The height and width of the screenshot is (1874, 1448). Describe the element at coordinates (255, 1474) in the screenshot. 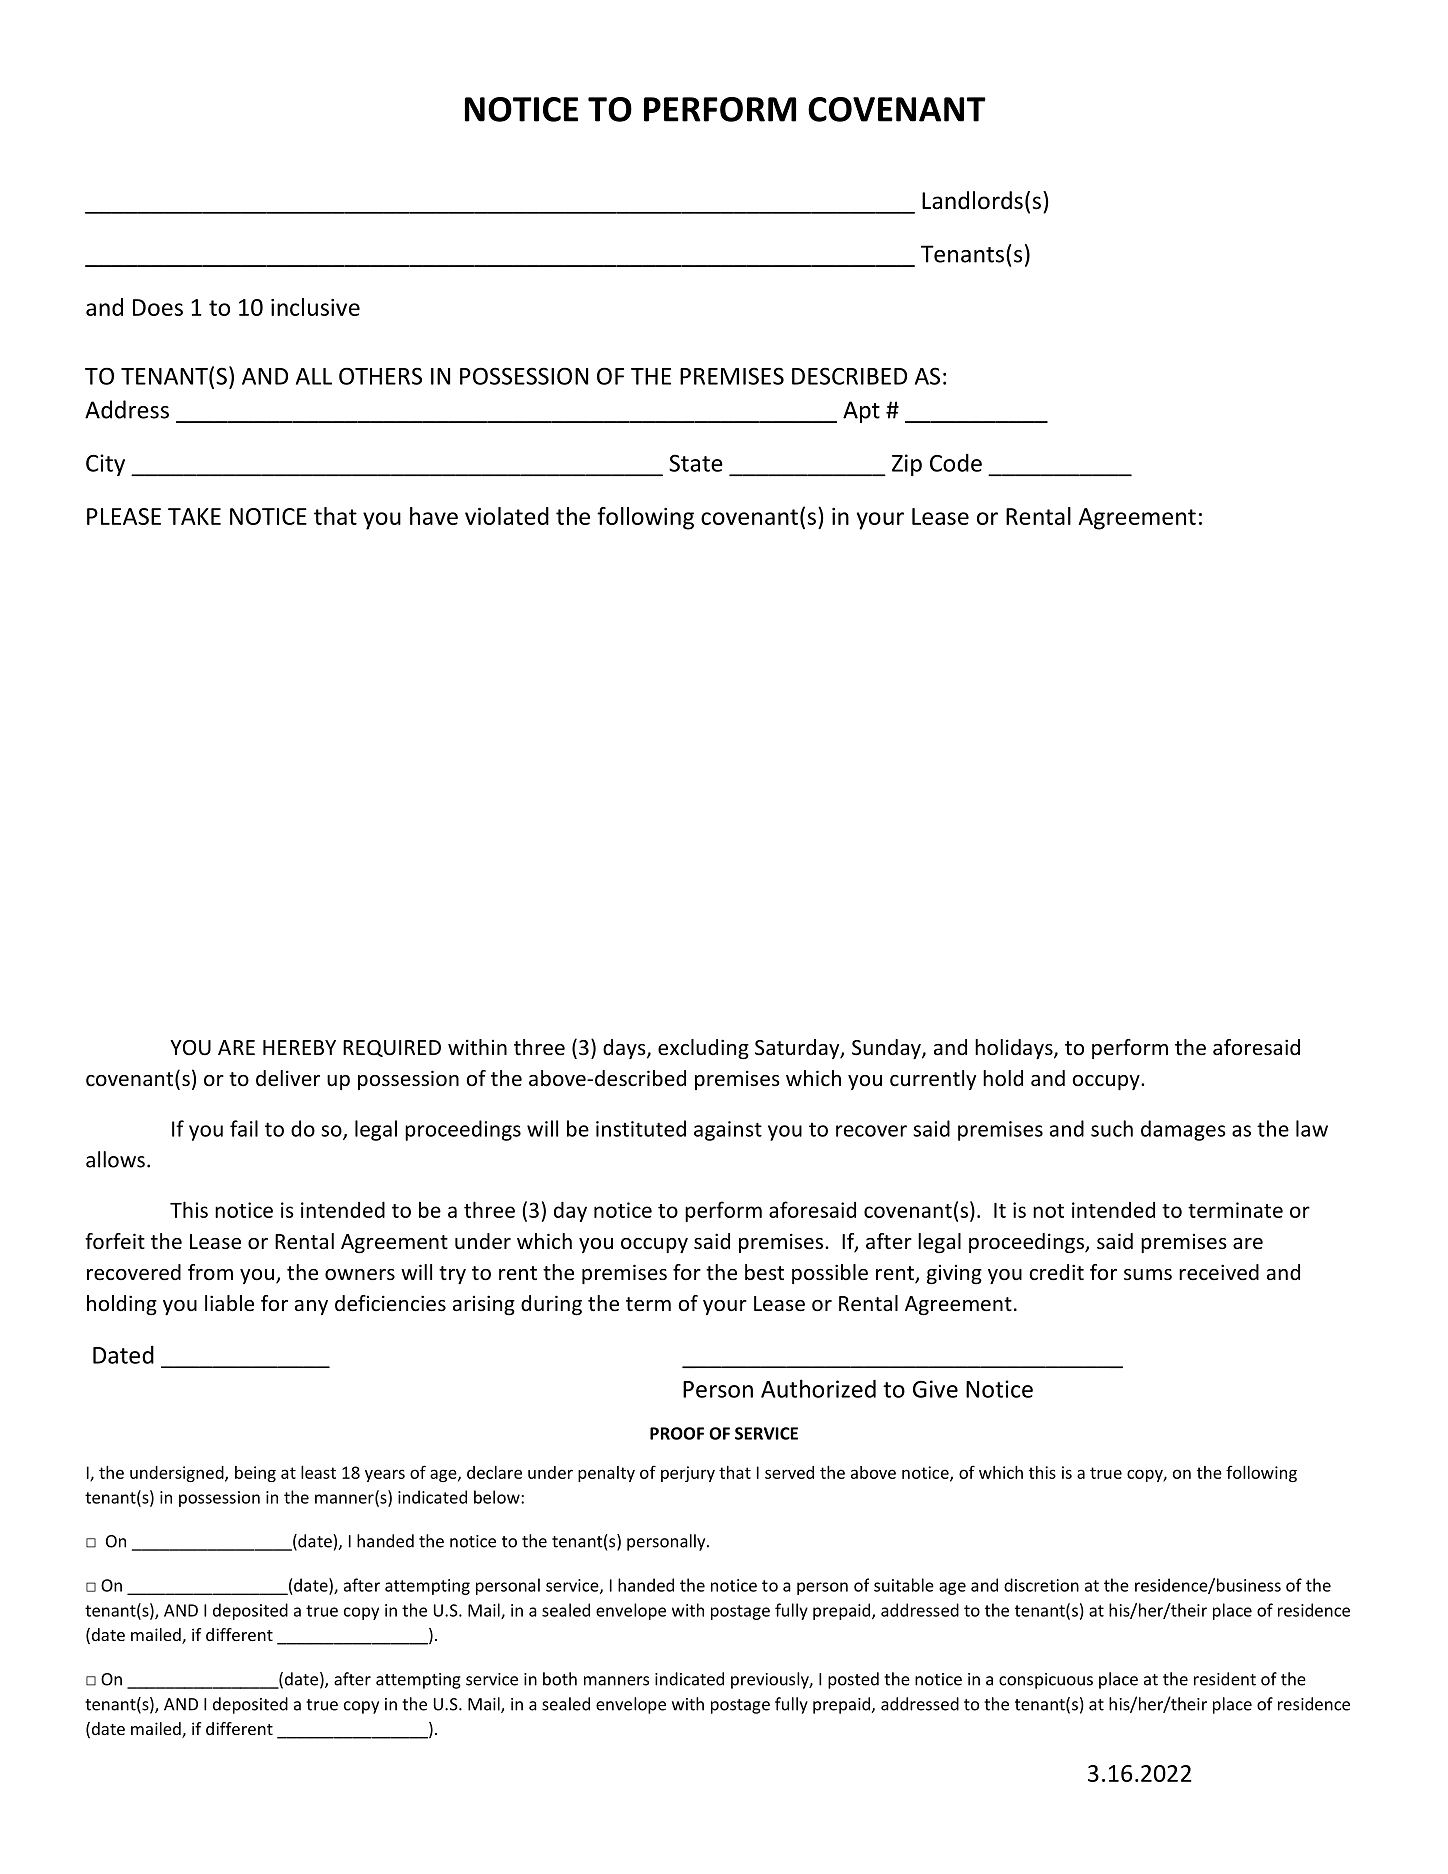

I see `being` at that location.
